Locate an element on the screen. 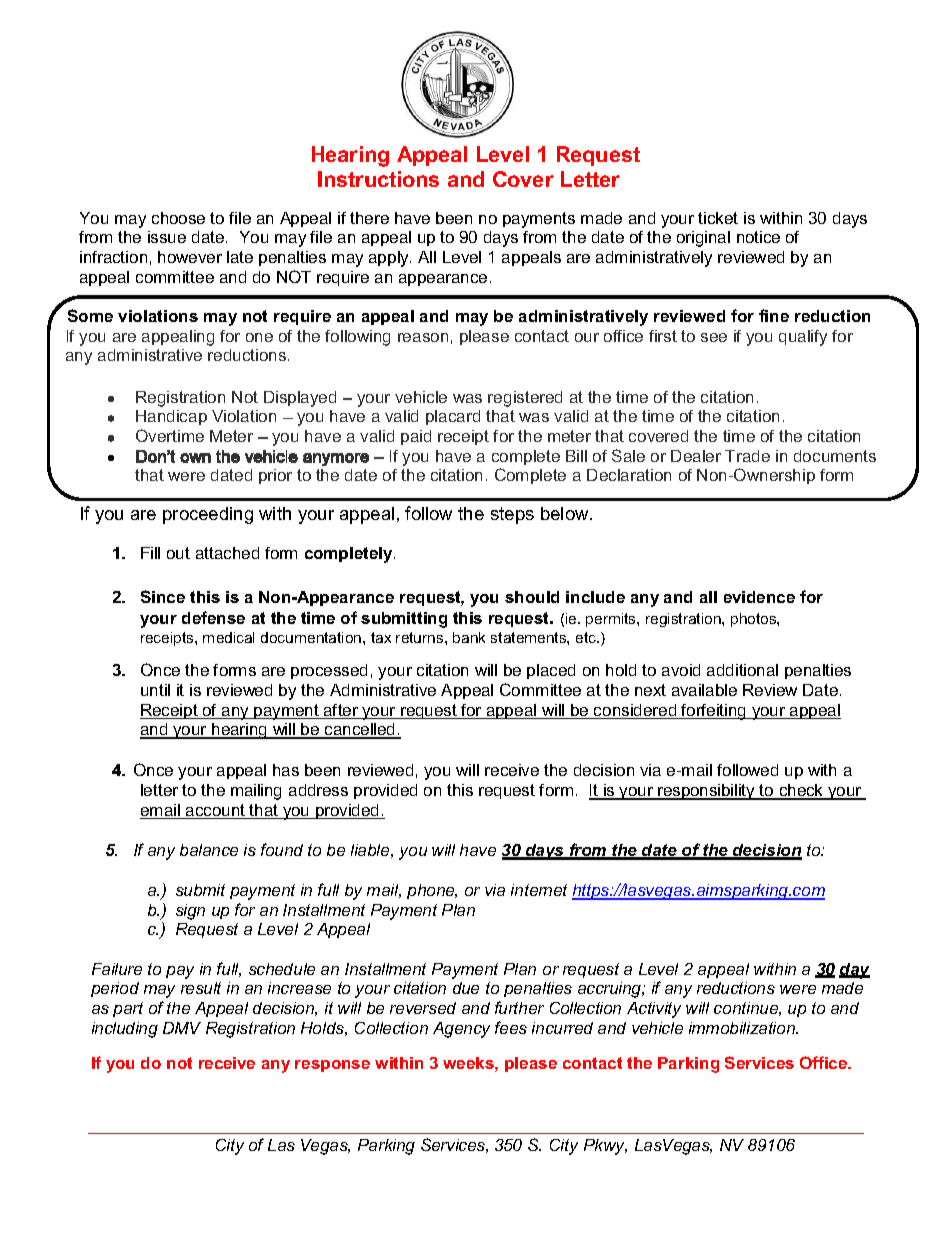 This screenshot has height=1233, width=952. choose is located at coordinates (178, 218).
